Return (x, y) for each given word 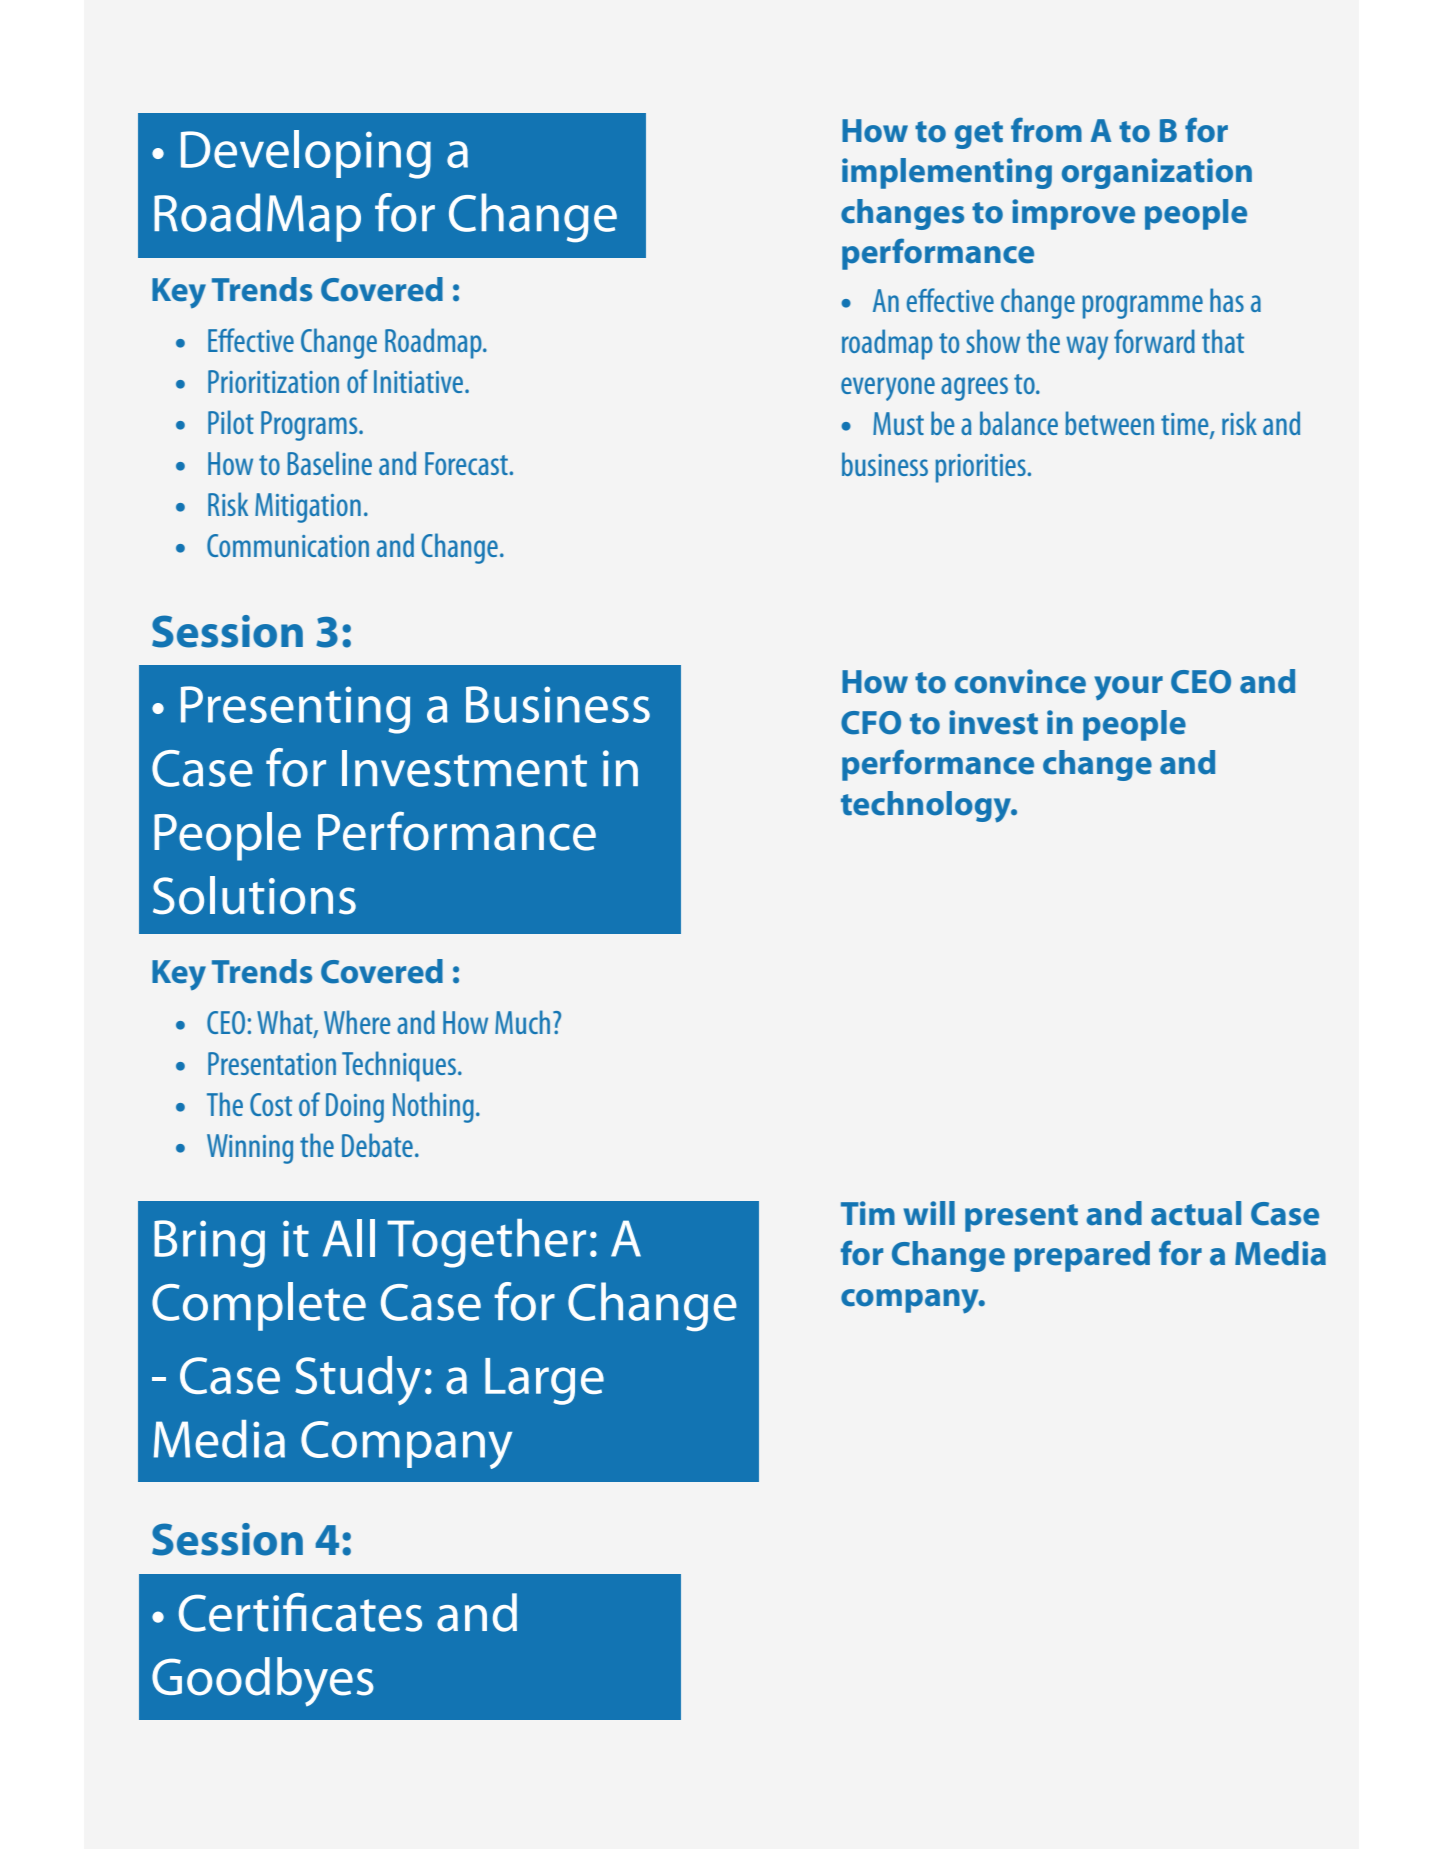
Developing (306, 154)
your (1128, 688)
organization (1157, 173)
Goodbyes (263, 1681)
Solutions (254, 895)
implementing (947, 173)
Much (522, 1022)
